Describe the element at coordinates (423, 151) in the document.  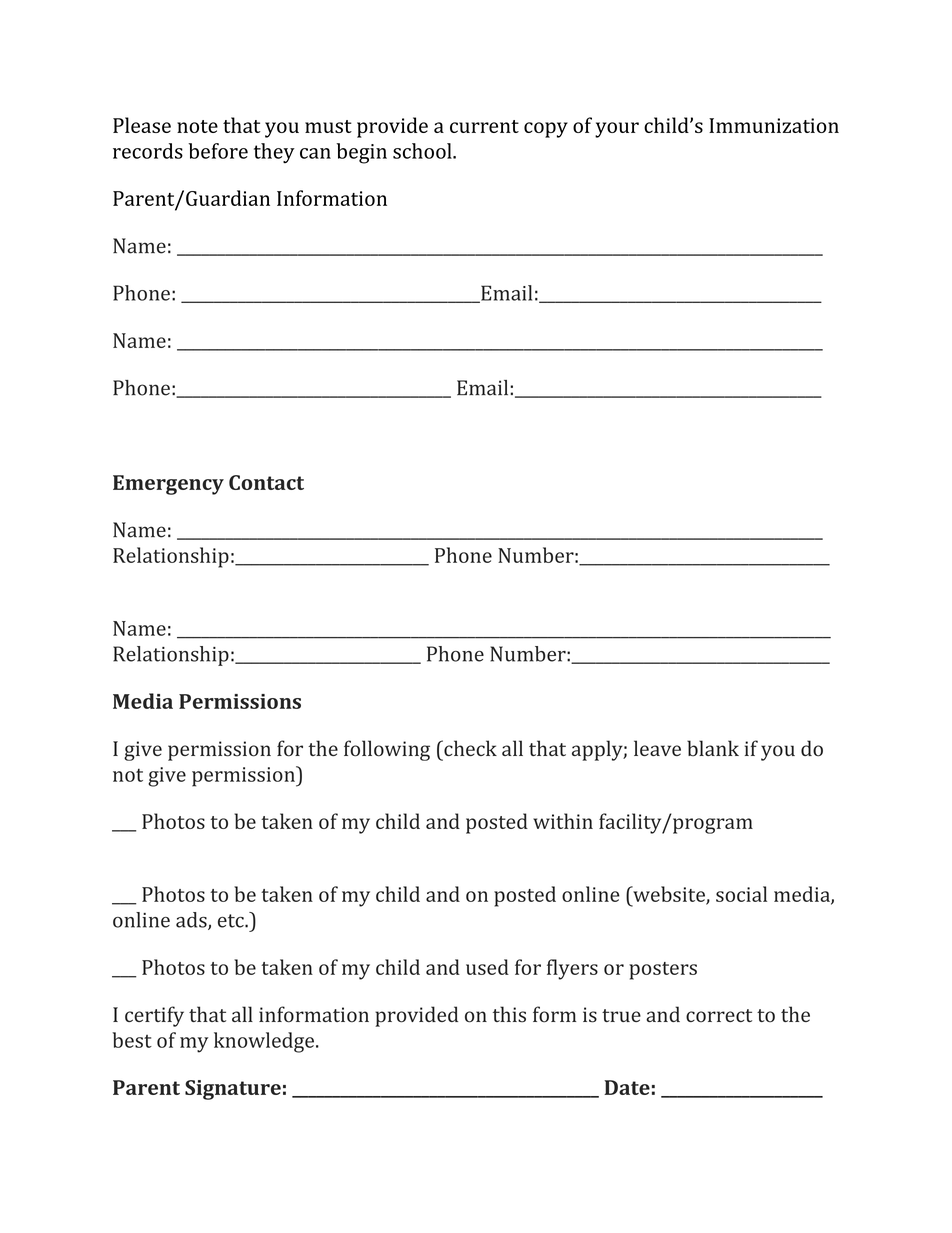
I see `school` at that location.
